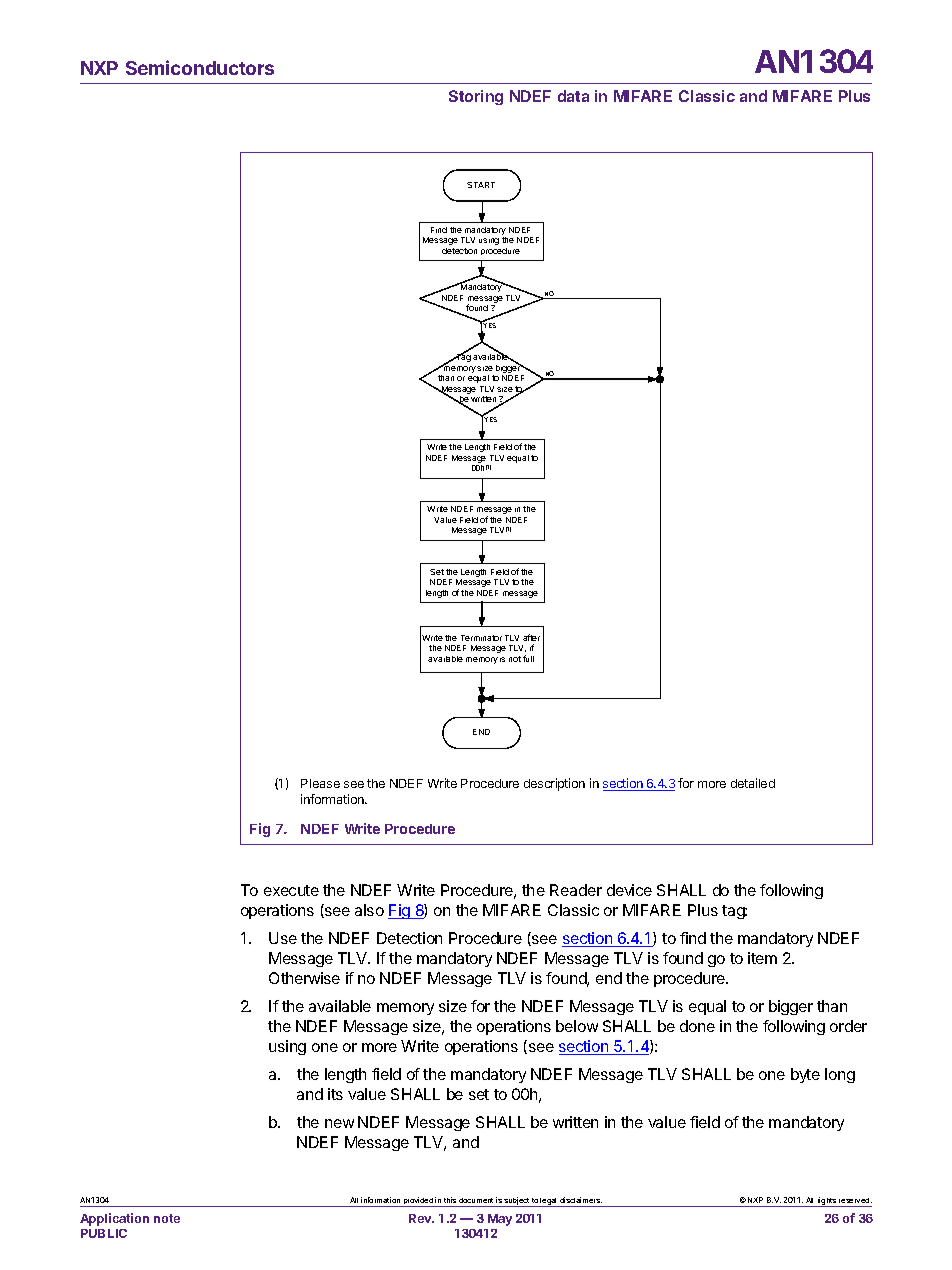 This document has height=1270, width=952. Describe the element at coordinates (762, 958) in the document. I see `item` at that location.
